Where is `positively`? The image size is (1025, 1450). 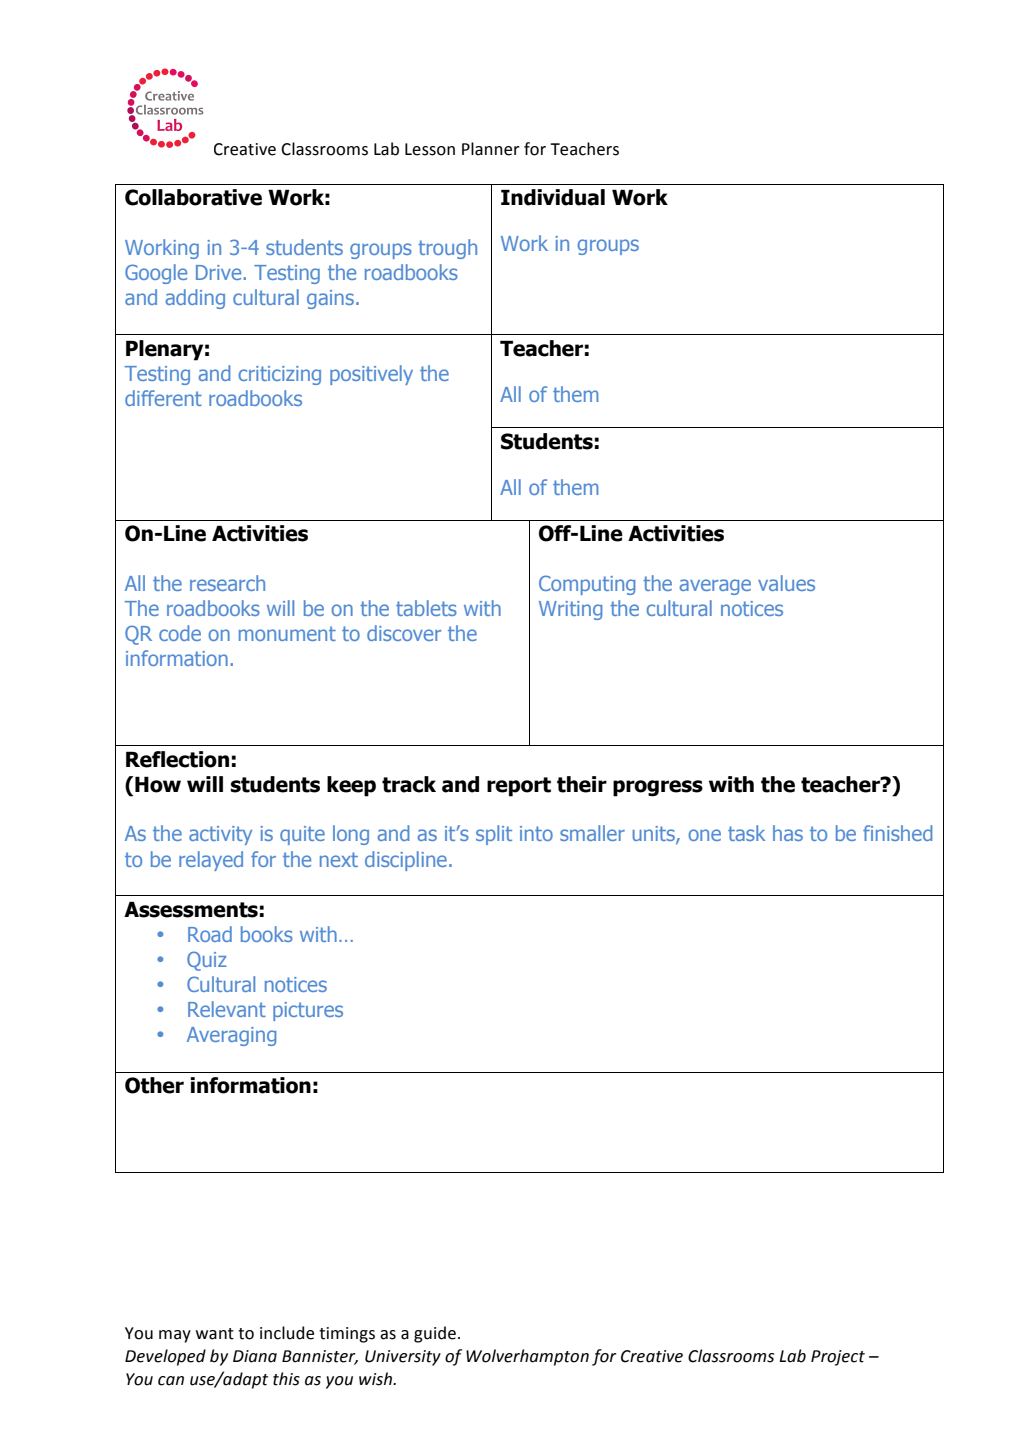 positively is located at coordinates (371, 375).
